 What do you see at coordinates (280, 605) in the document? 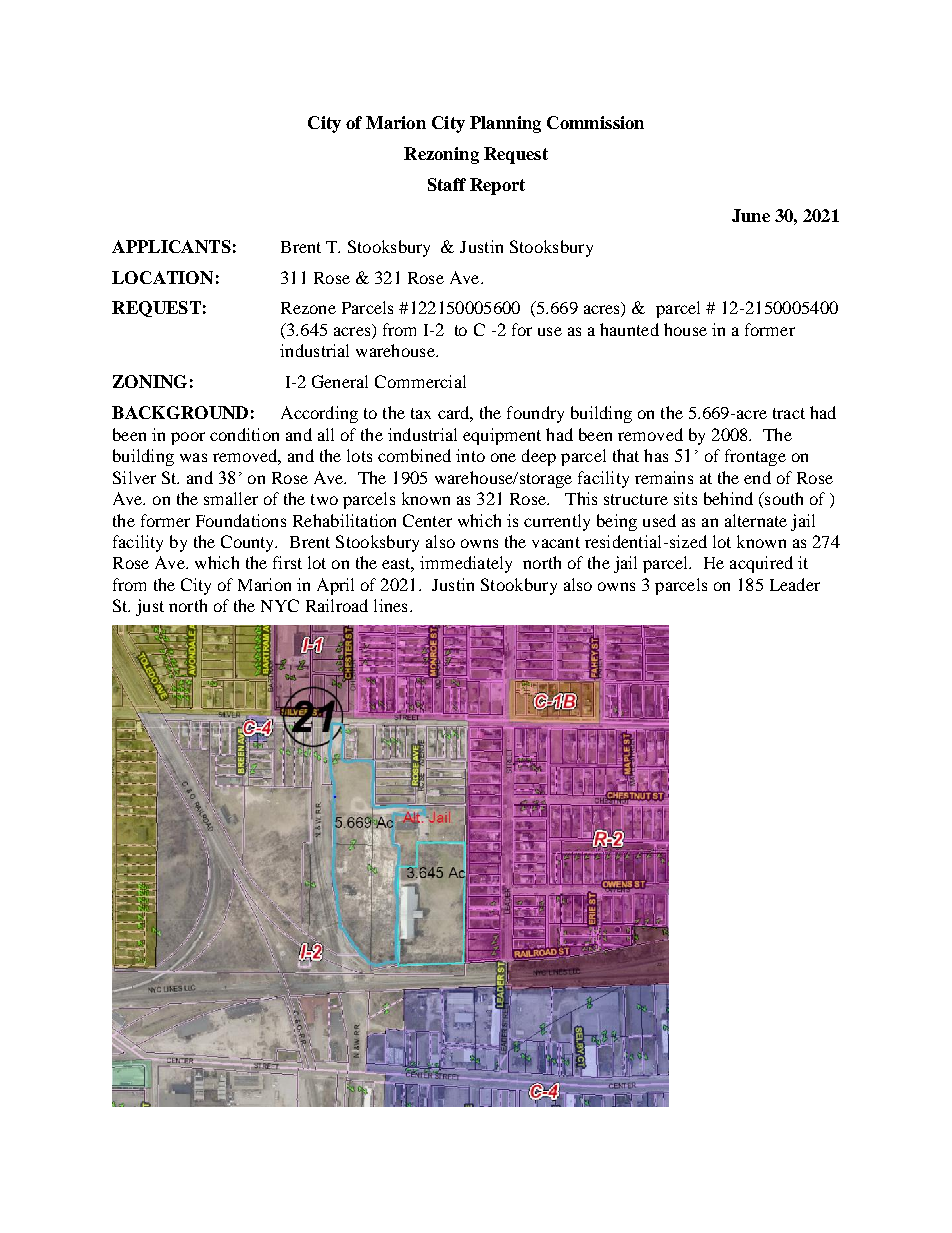
I see `NYC` at bounding box center [280, 605].
